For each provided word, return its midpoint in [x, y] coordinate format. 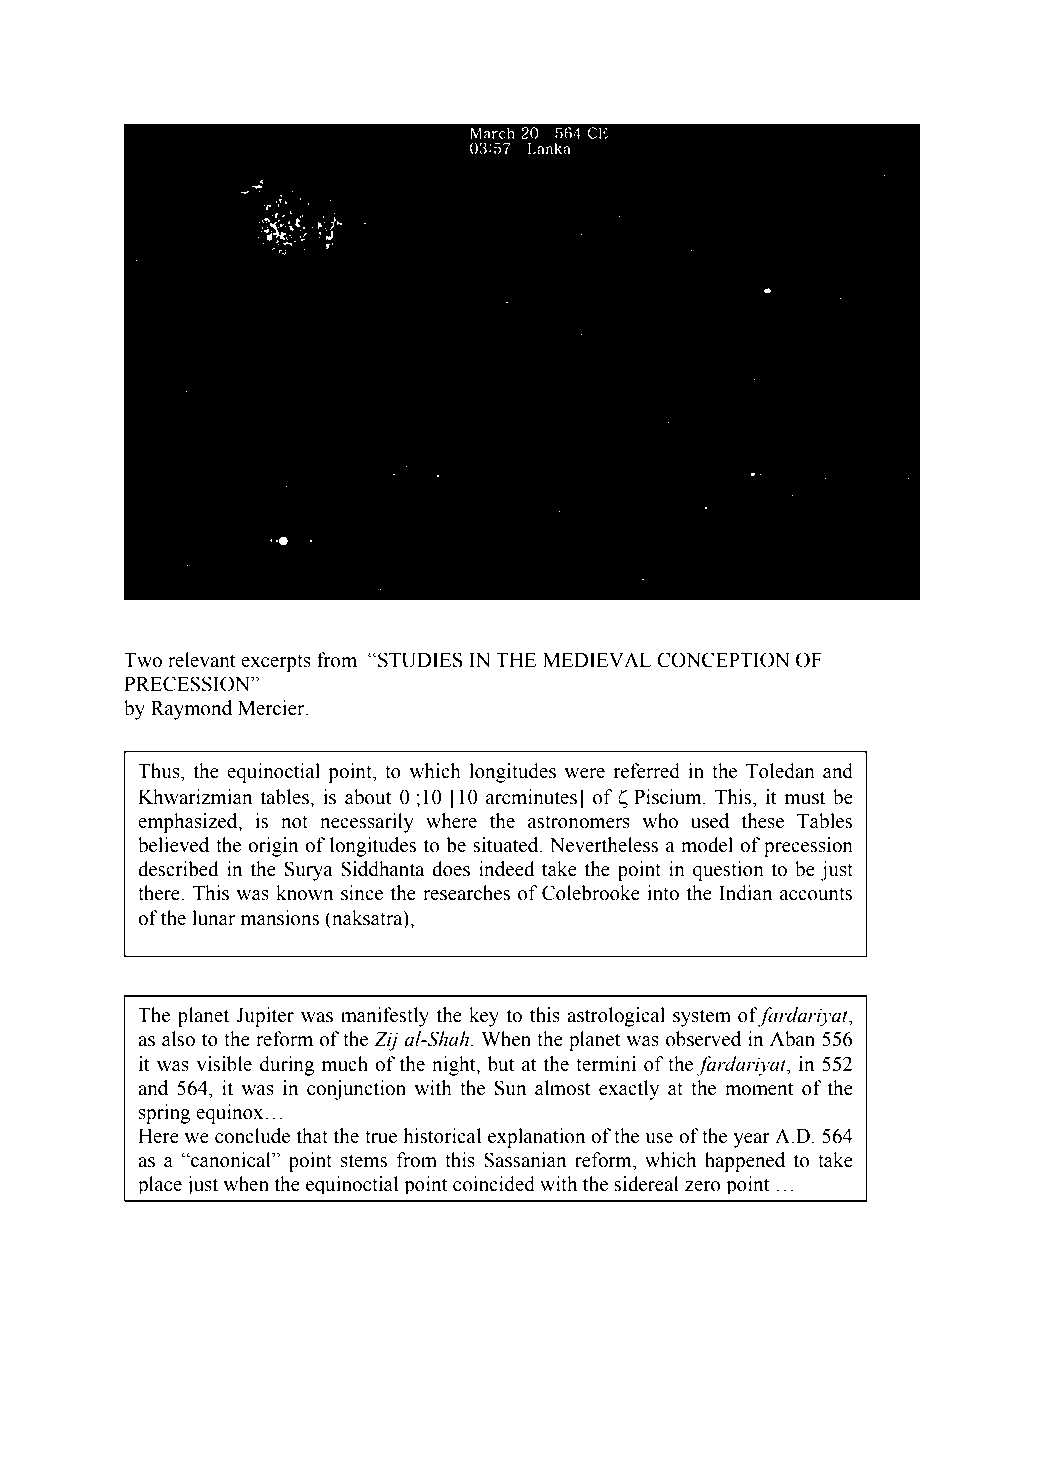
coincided [494, 1184]
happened [745, 1162]
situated [507, 845]
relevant [202, 660]
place [160, 1185]
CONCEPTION [723, 660]
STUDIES [419, 660]
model [707, 845]
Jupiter [265, 1017]
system [702, 1018]
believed [173, 845]
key [484, 1017]
